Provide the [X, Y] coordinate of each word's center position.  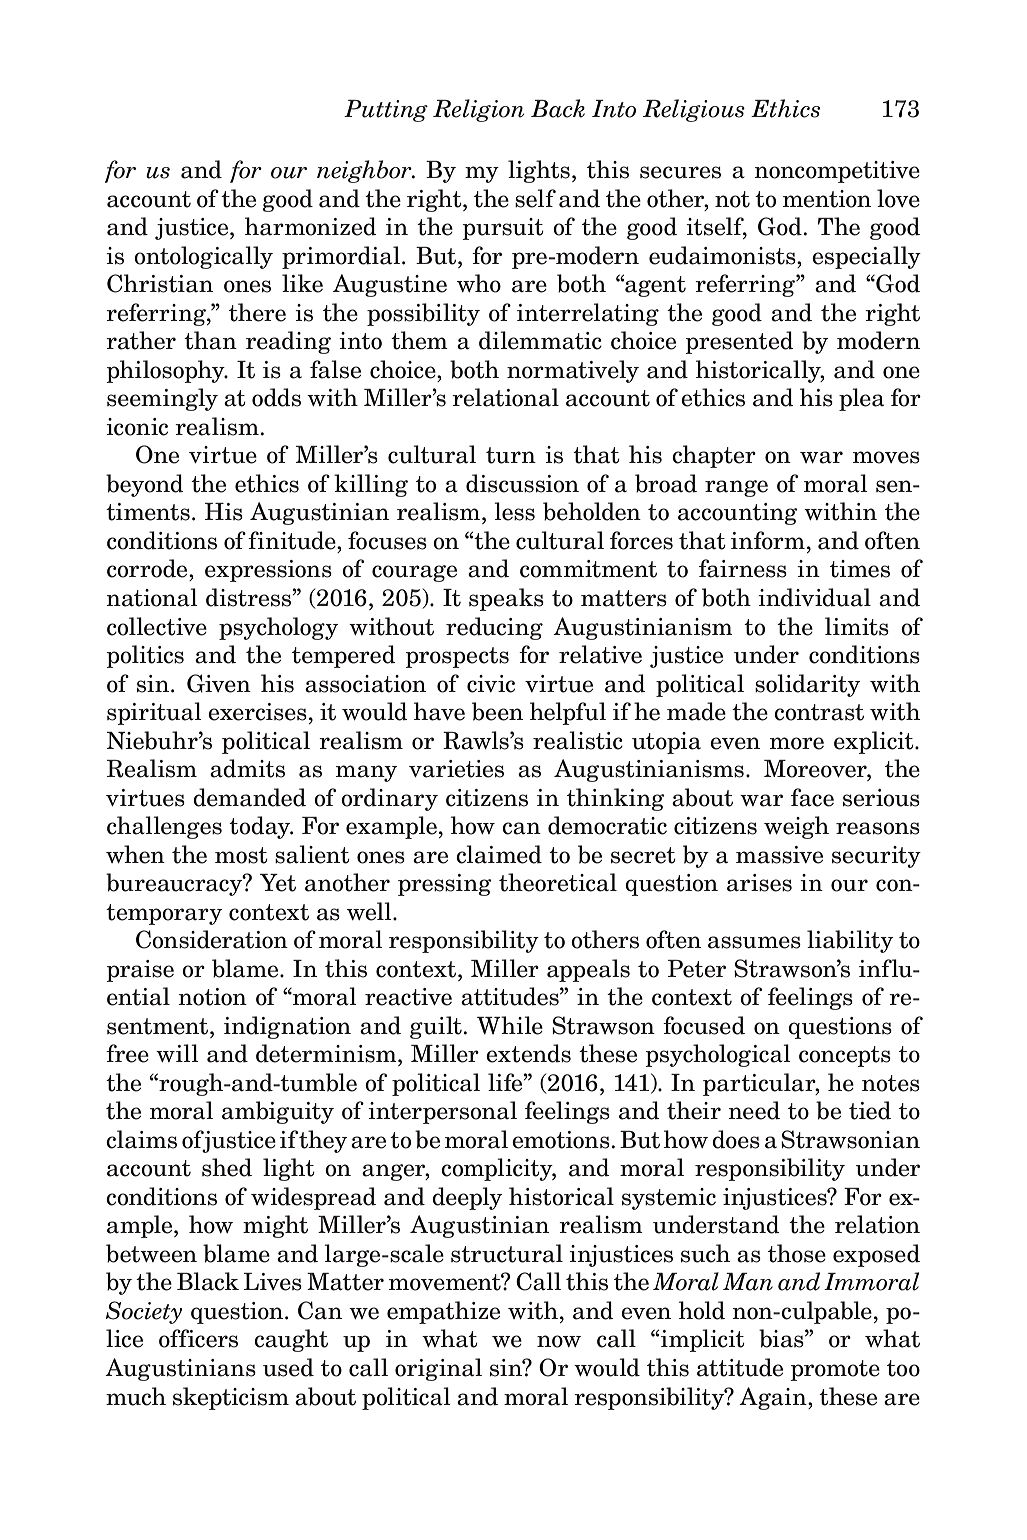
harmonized [311, 226]
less [514, 511]
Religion [478, 110]
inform [768, 540]
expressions [268, 571]
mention [827, 199]
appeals [588, 970]
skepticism [231, 1398]
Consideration [212, 939]
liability [850, 941]
